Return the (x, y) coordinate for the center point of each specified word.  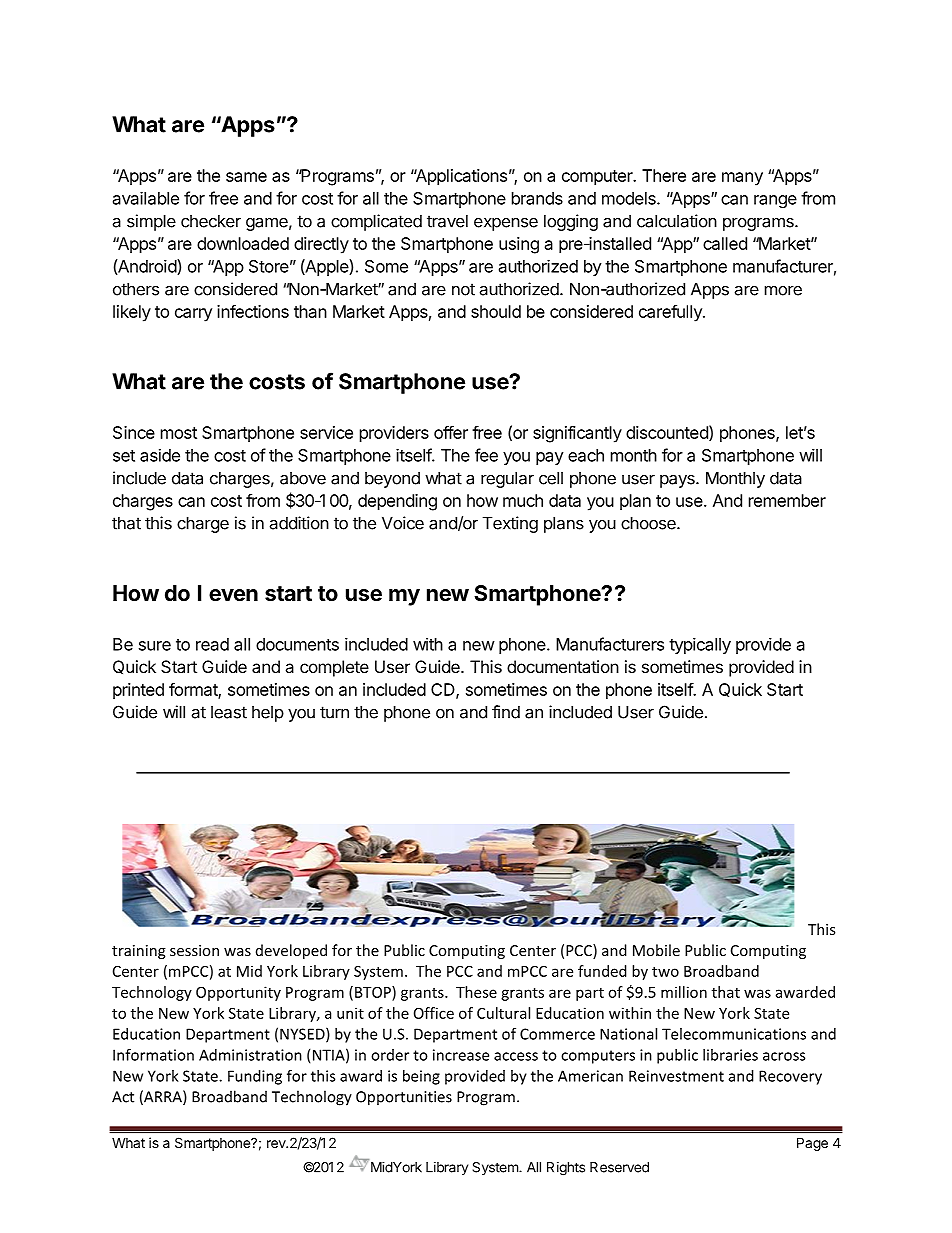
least (229, 712)
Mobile (656, 950)
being (421, 1077)
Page (812, 1144)
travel (447, 221)
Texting (510, 524)
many (742, 179)
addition (299, 523)
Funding (255, 1077)
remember (787, 500)
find (506, 712)
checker (211, 221)
